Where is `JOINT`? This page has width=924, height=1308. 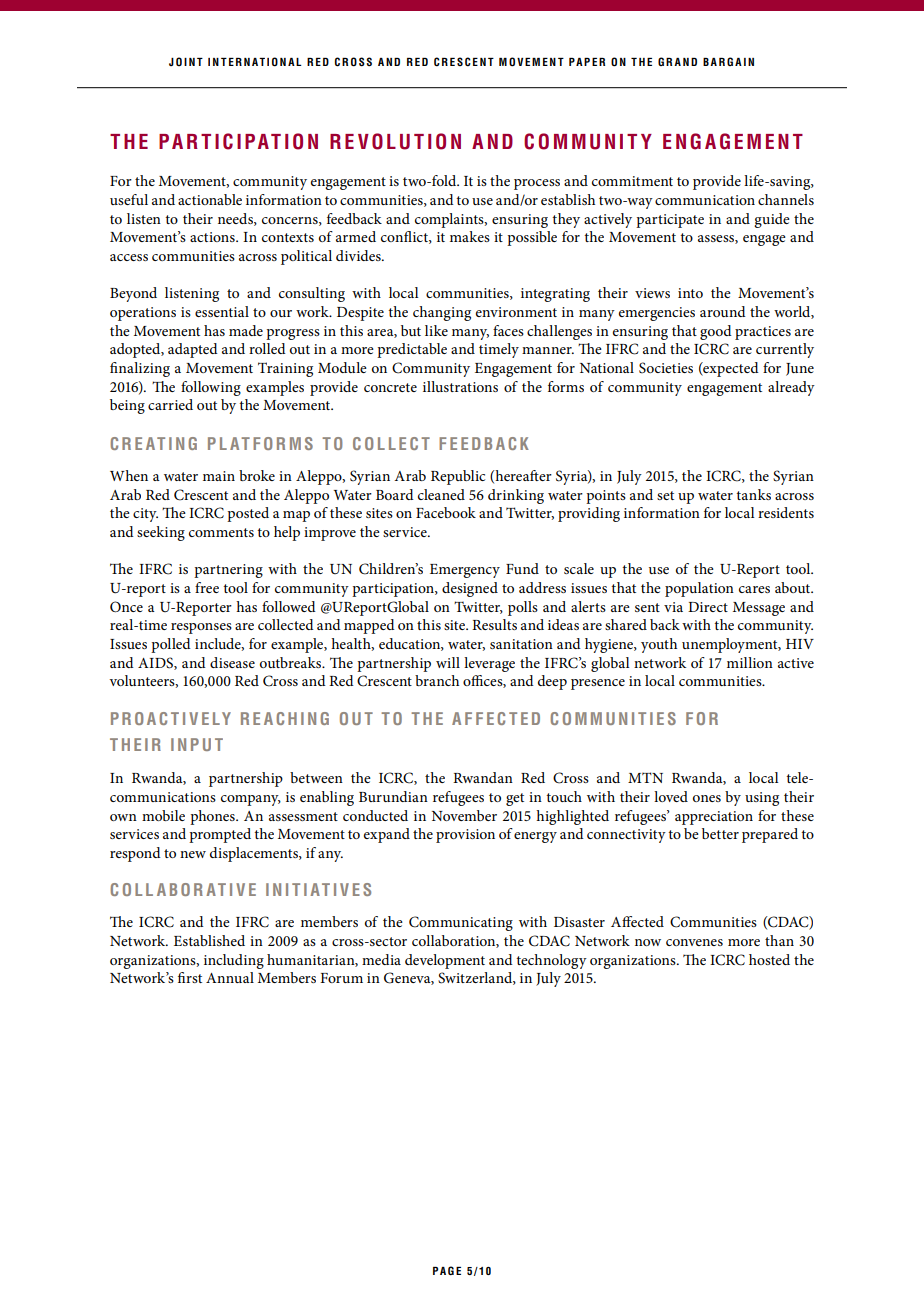 JOINT is located at coordinates (186, 61).
